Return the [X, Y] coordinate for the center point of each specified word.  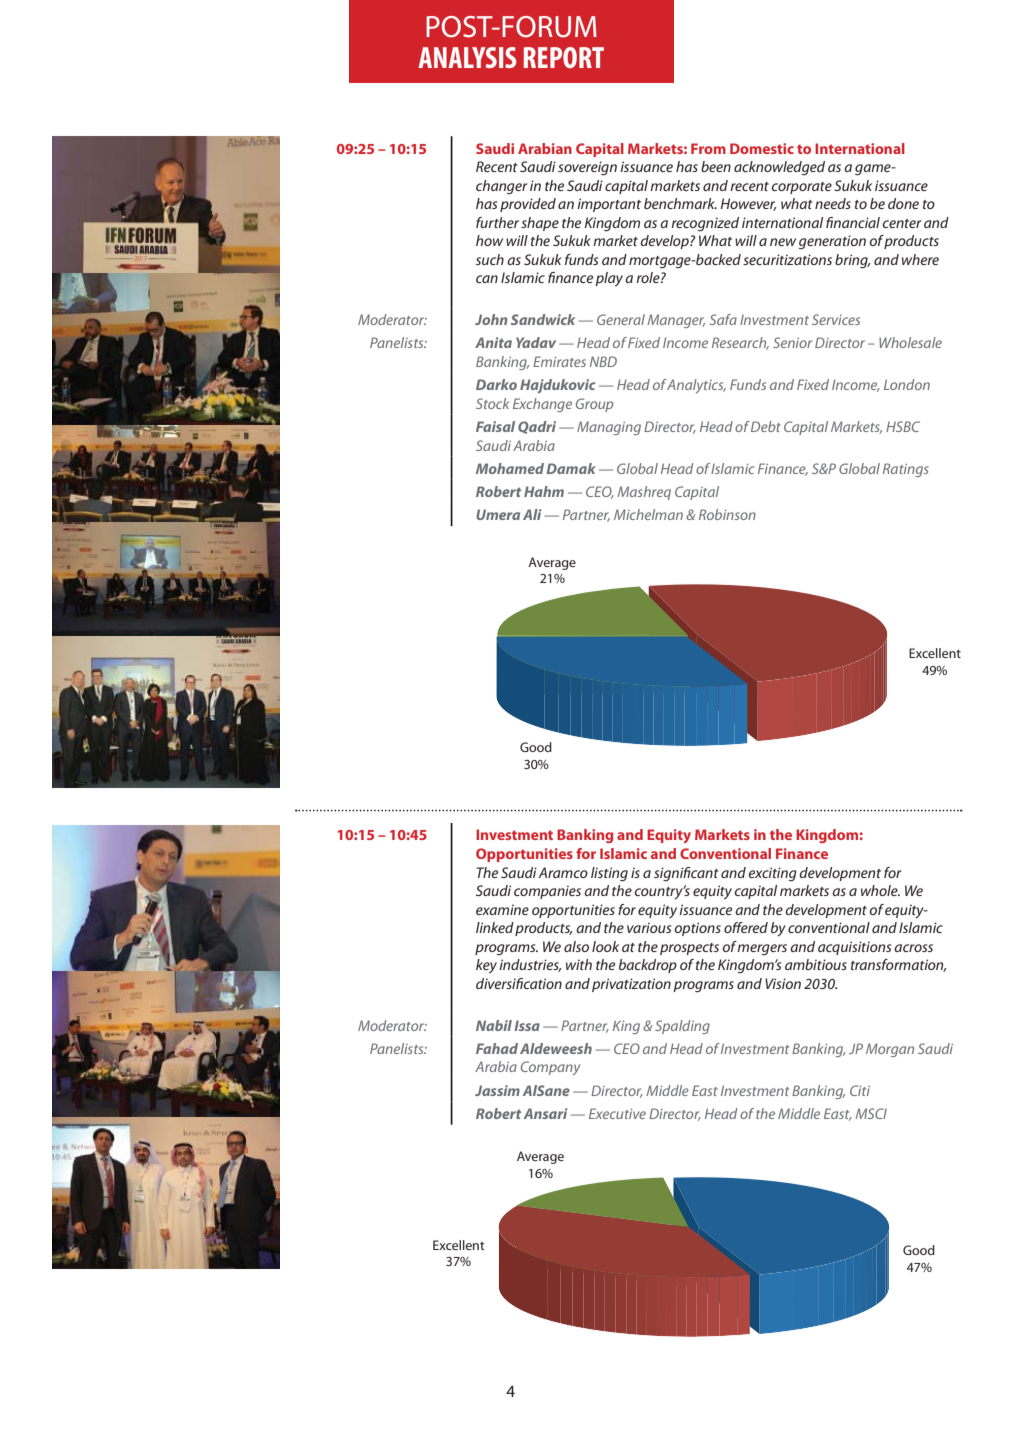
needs [833, 203]
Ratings [906, 470]
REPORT [564, 57]
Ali [532, 514]
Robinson [727, 514]
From [708, 148]
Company [550, 1068]
